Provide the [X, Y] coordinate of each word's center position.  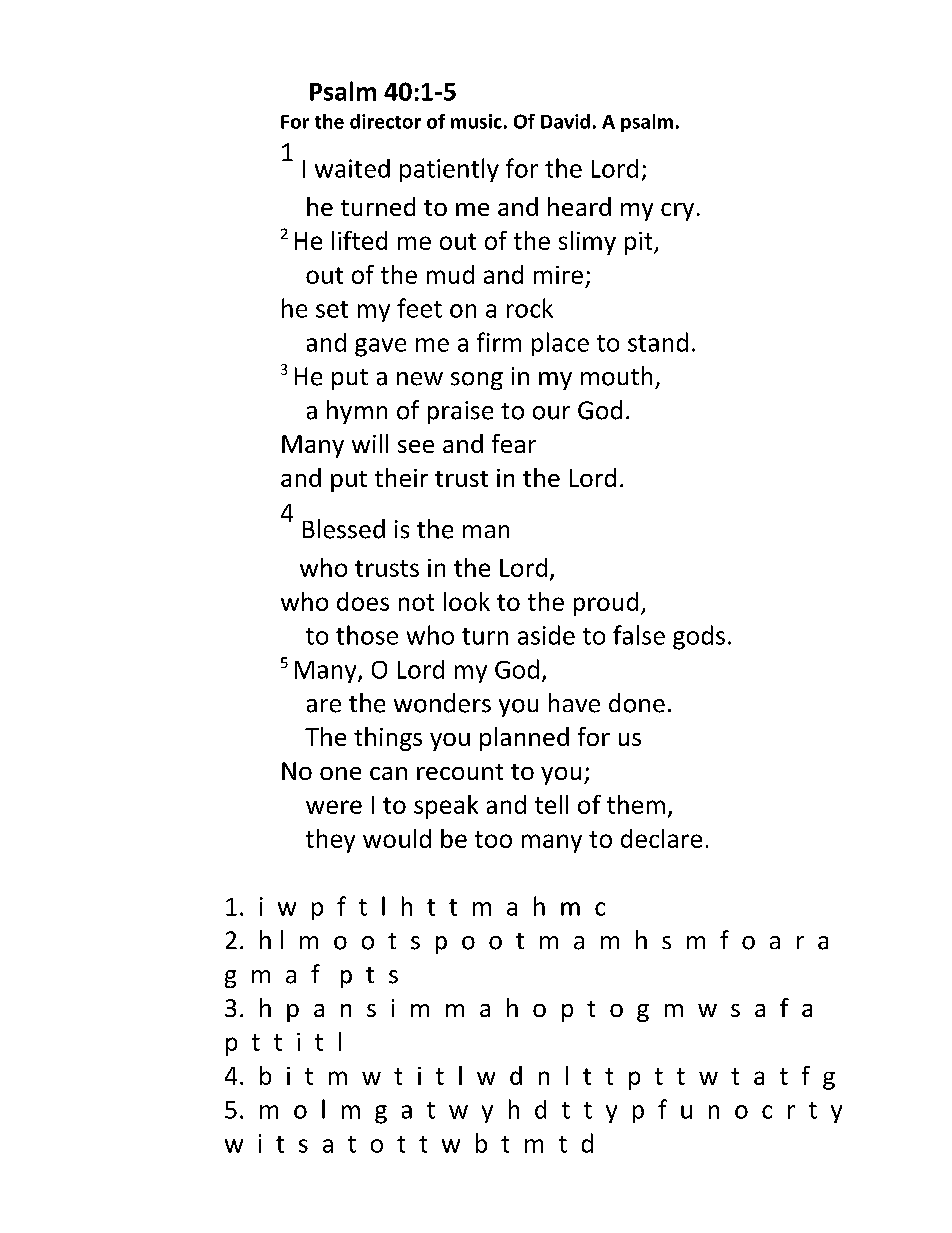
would [397, 838]
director [385, 121]
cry [677, 212]
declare [661, 838]
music [476, 121]
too [493, 839]
